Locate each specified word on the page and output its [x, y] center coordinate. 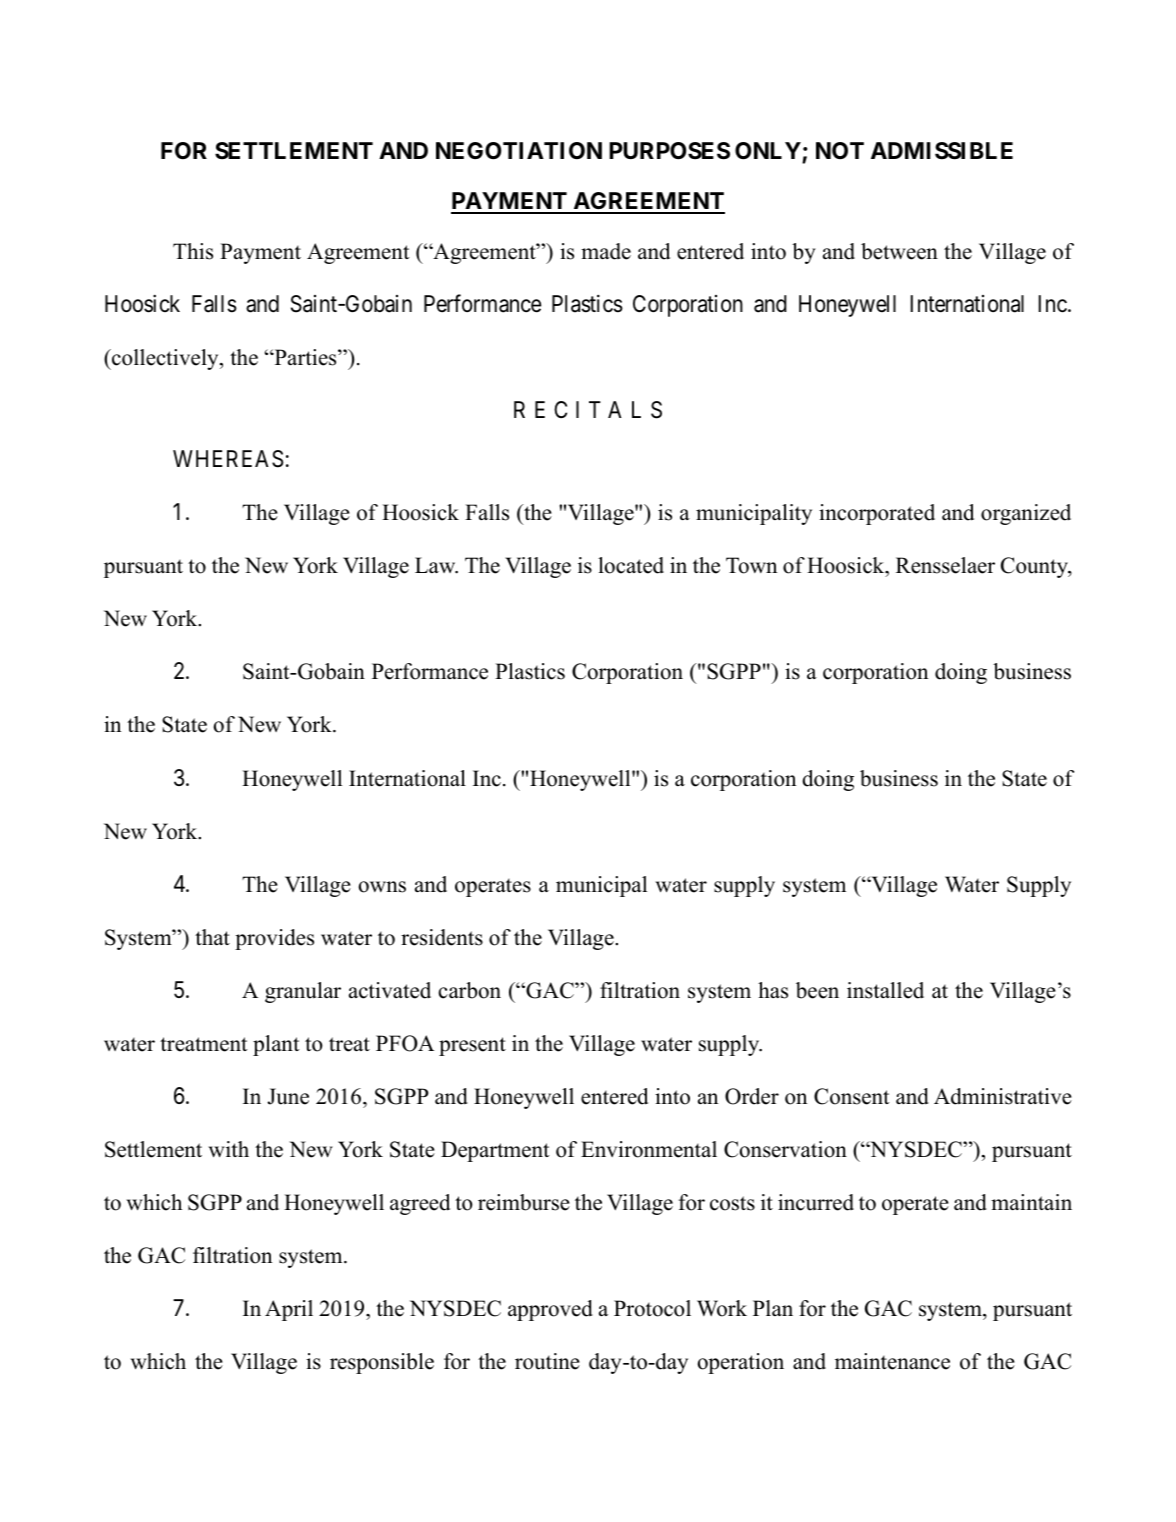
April [289, 1310]
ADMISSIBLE [942, 151]
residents [442, 937]
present [472, 1046]
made [606, 251]
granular [303, 992]
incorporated [877, 514]
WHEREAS [228, 459]
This [193, 251]
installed [885, 990]
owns [382, 887]
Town [751, 565]
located [631, 565]
